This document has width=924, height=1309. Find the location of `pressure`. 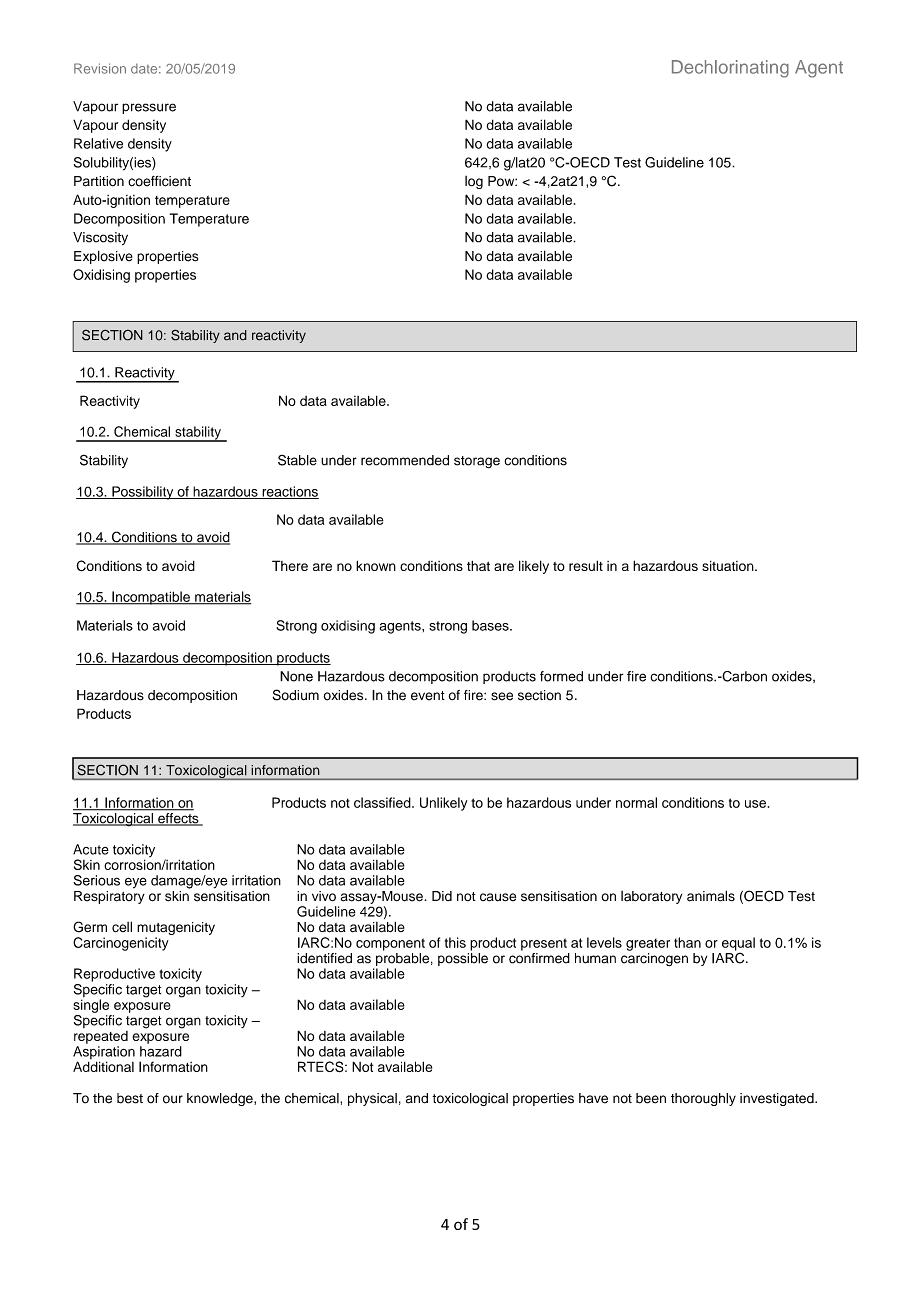

pressure is located at coordinates (149, 108).
